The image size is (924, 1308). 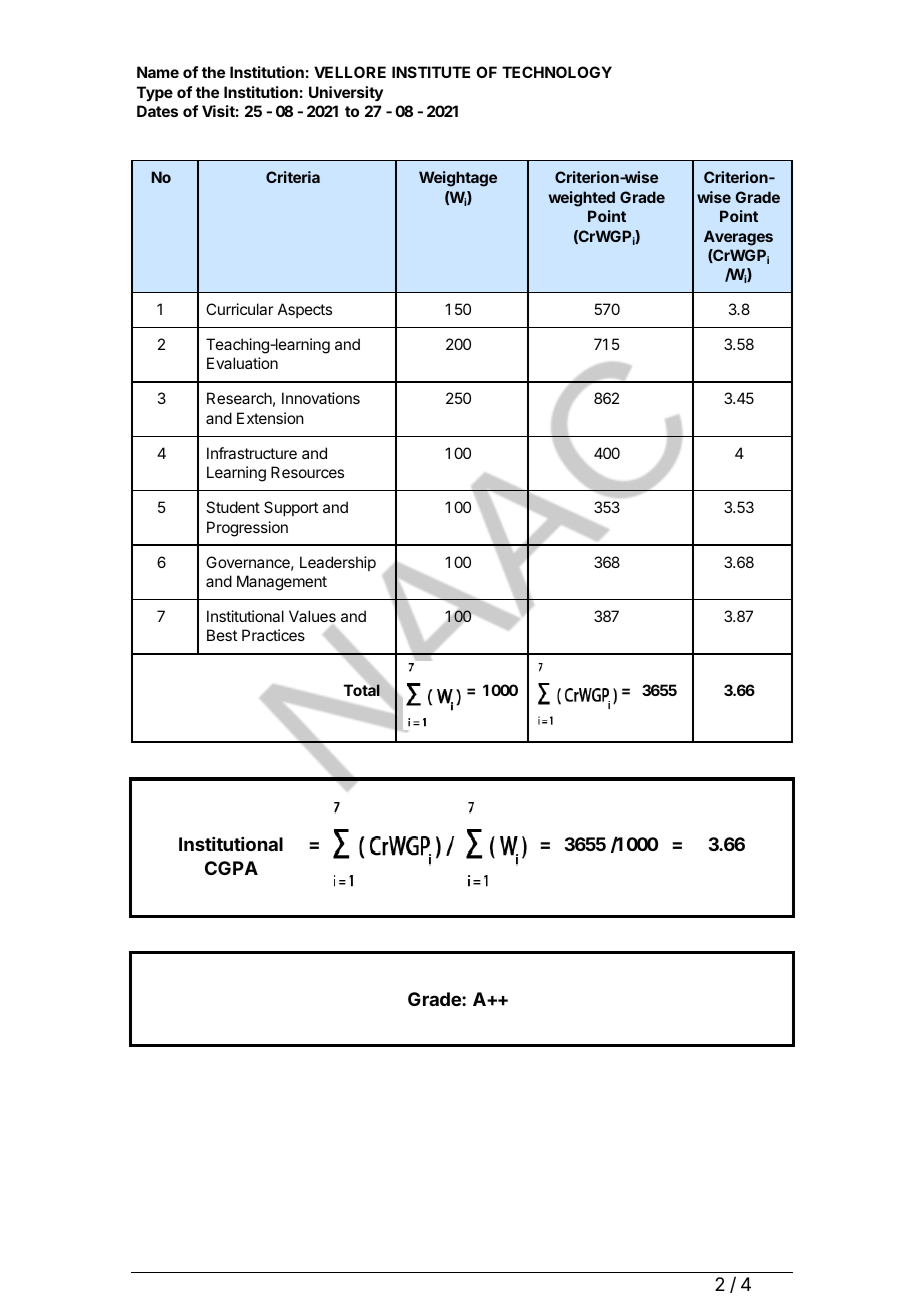 I want to click on Leadership, so click(x=338, y=563).
